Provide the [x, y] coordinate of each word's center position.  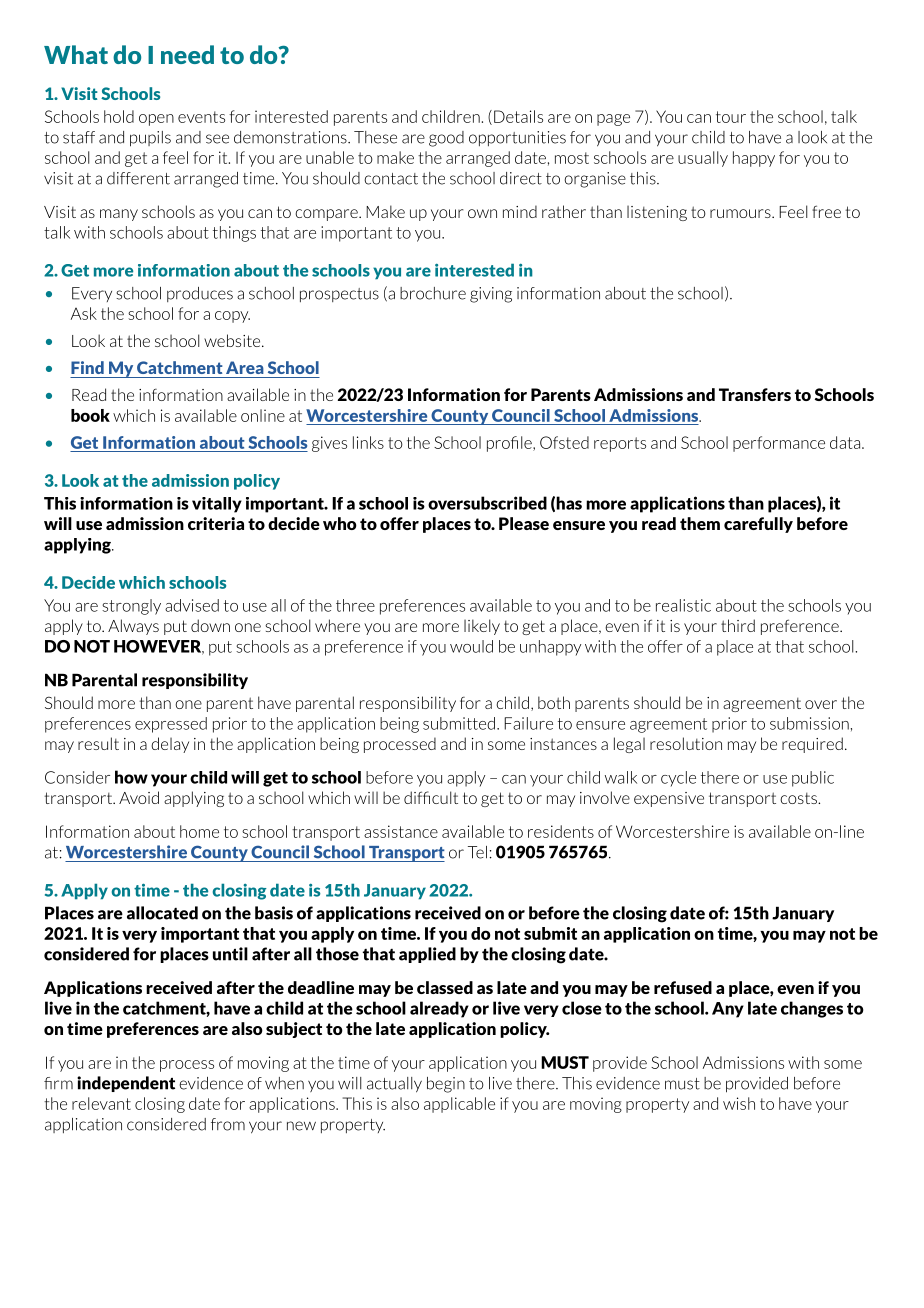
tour [731, 117]
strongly [131, 607]
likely [482, 627]
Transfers [755, 394]
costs [799, 798]
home [199, 831]
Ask [84, 313]
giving [491, 295]
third [738, 625]
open [156, 120]
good [446, 139]
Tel [477, 852]
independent [126, 1084]
